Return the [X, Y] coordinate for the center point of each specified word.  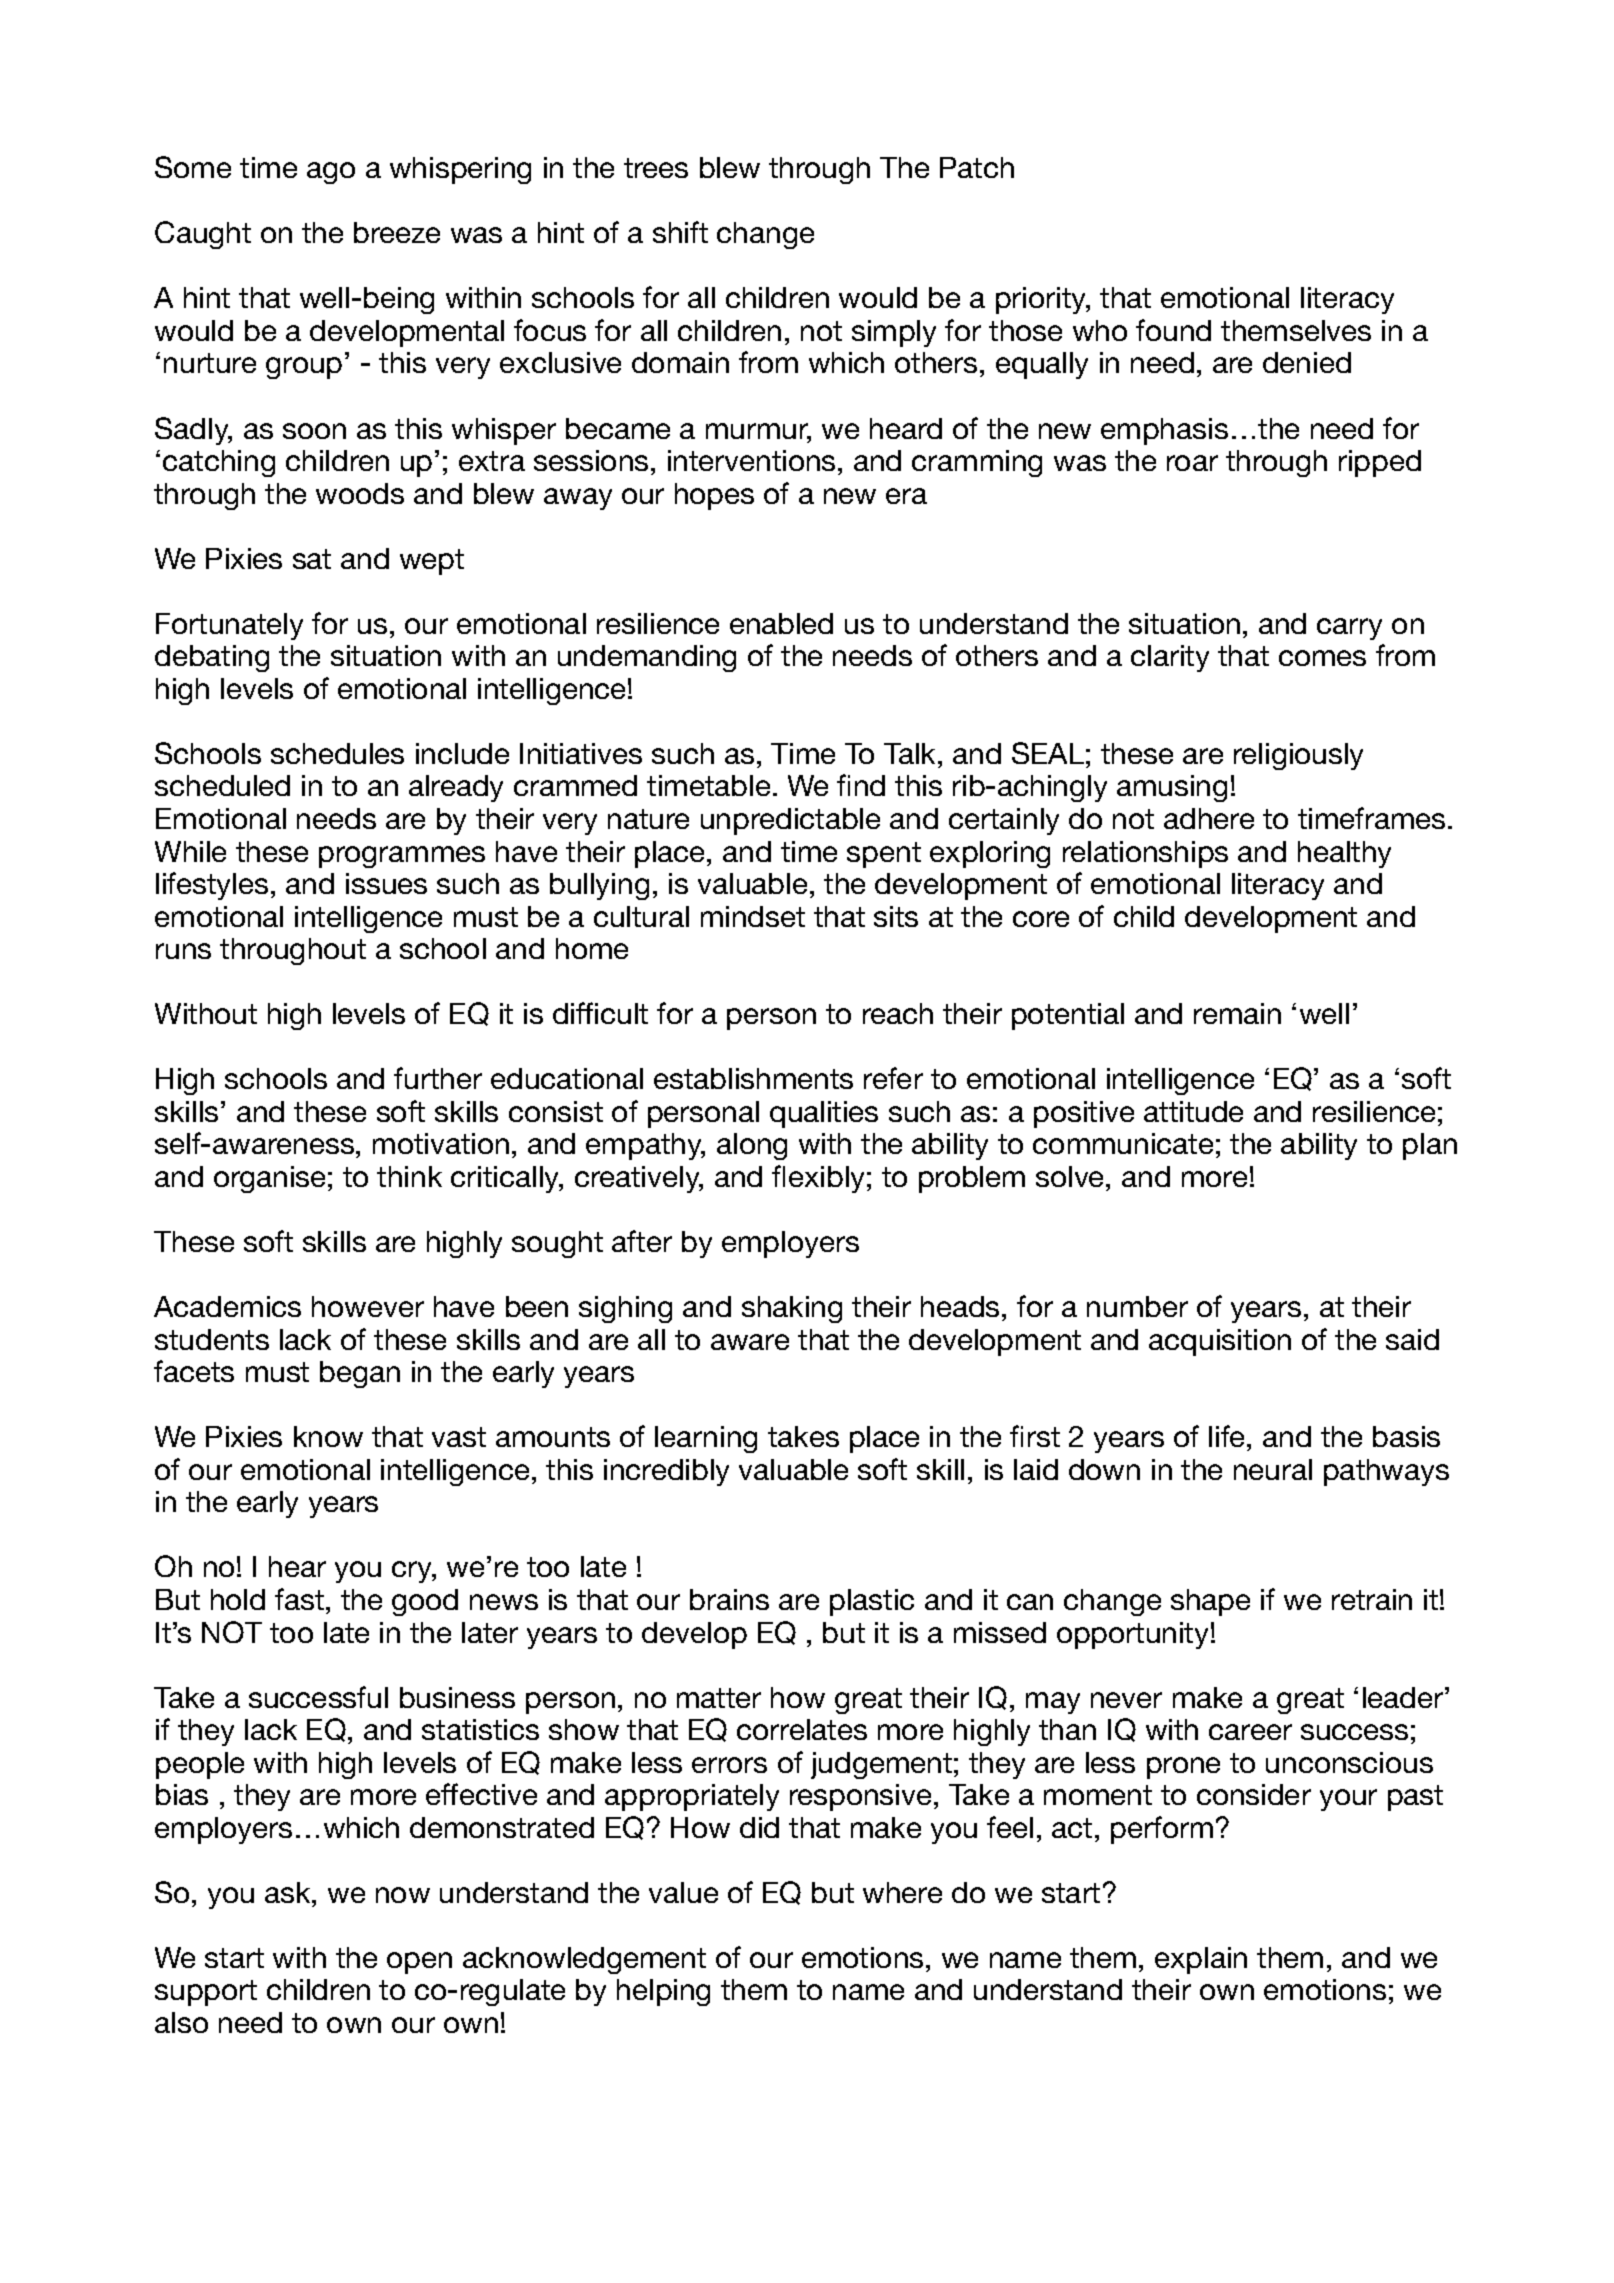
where [902, 1892]
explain [1201, 1960]
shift [680, 232]
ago [331, 173]
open [419, 1963]
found [1173, 330]
